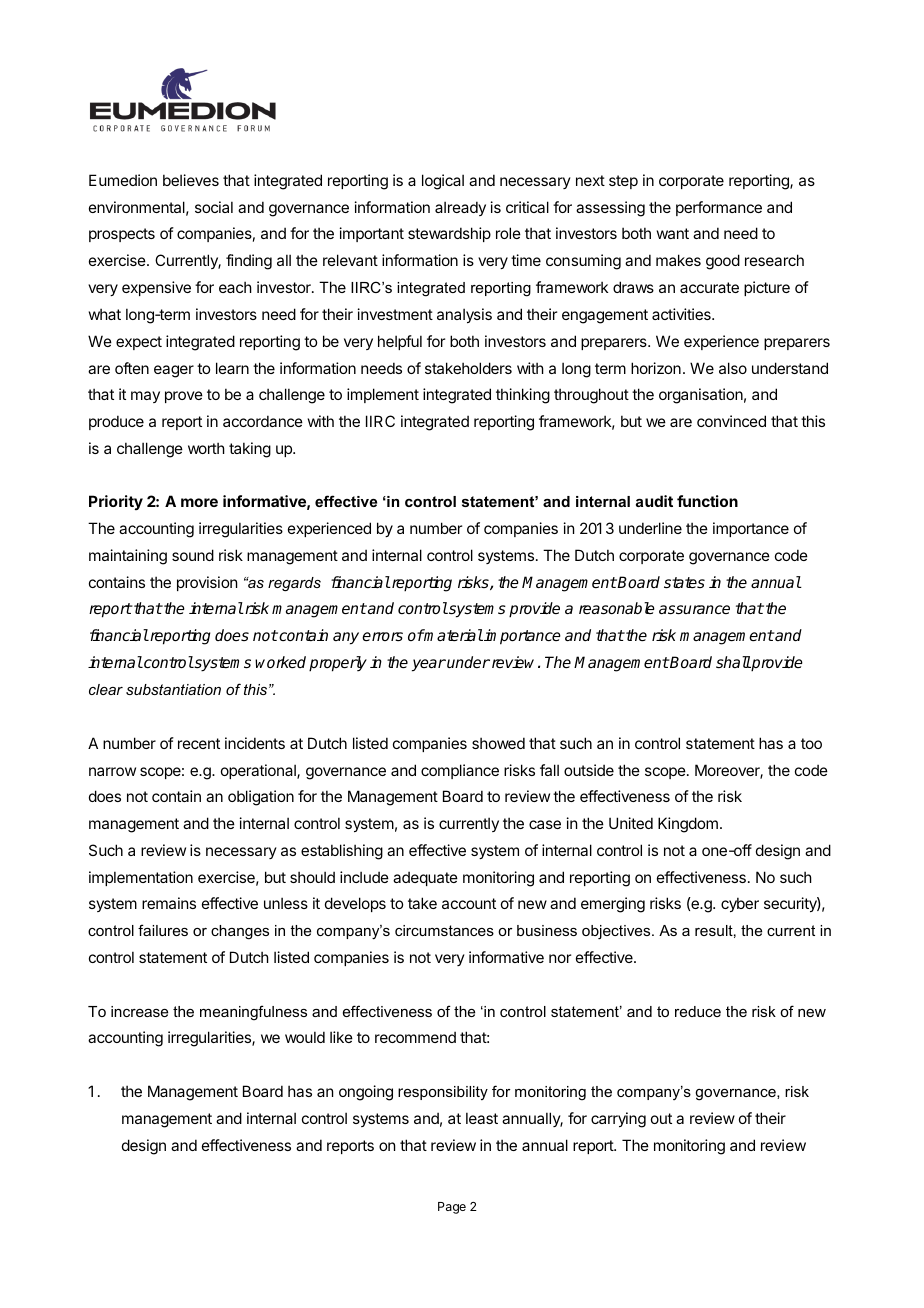 The image size is (924, 1308). I want to click on adequate, so click(425, 878).
